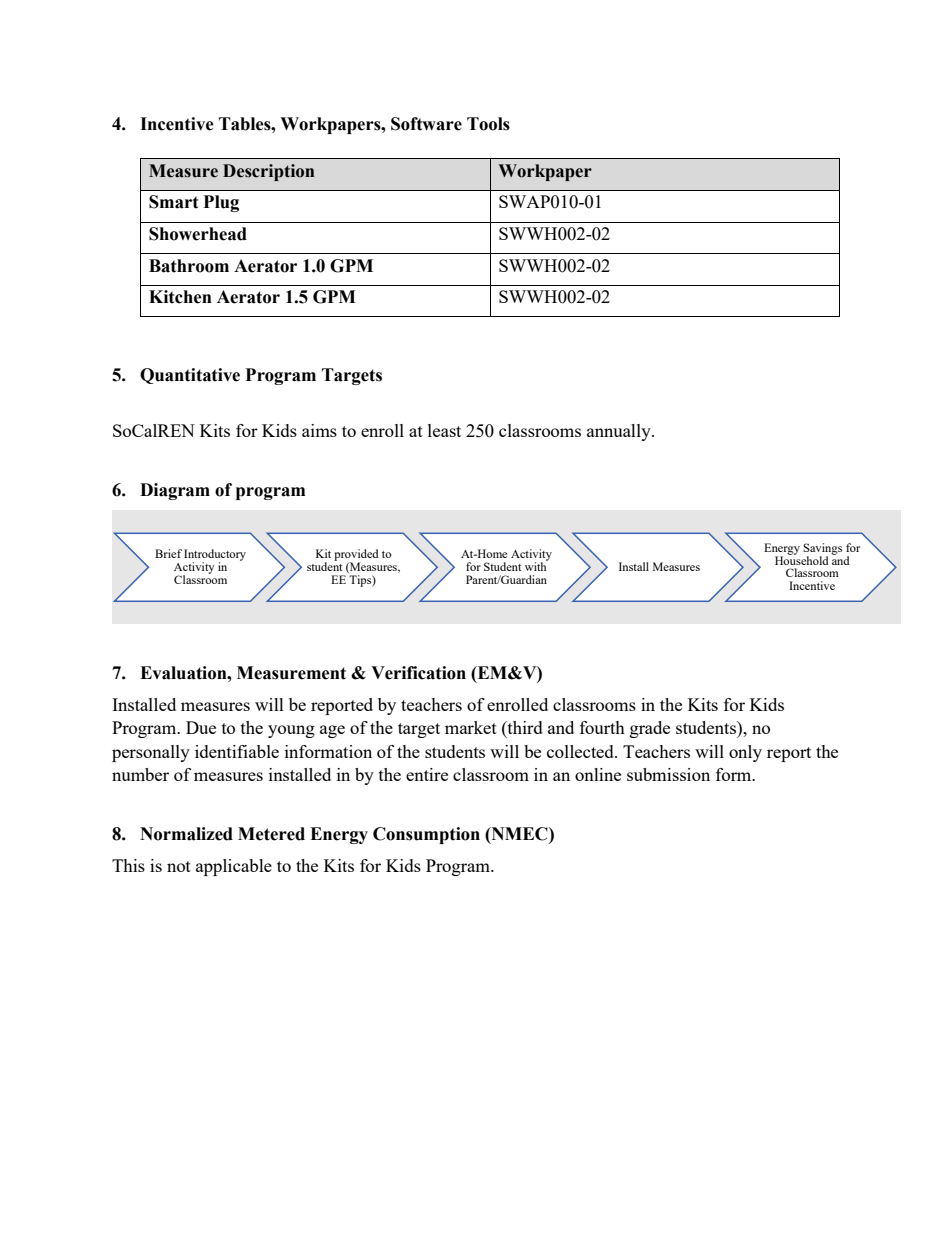  Describe the element at coordinates (186, 834) in the screenshot. I see `Normalized` at that location.
